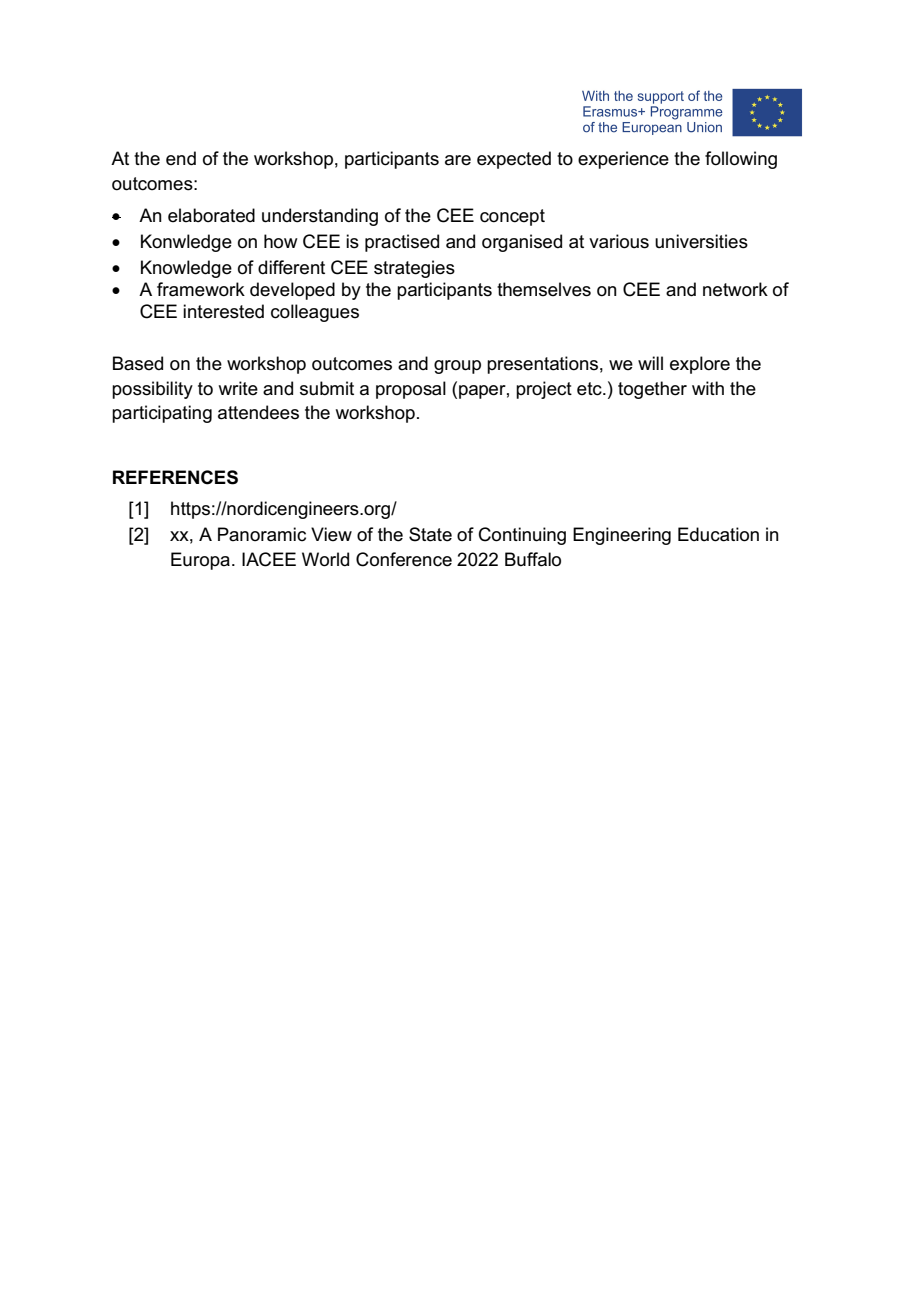 Image resolution: width=924 pixels, height=1308 pixels. I want to click on proposal, so click(411, 390).
